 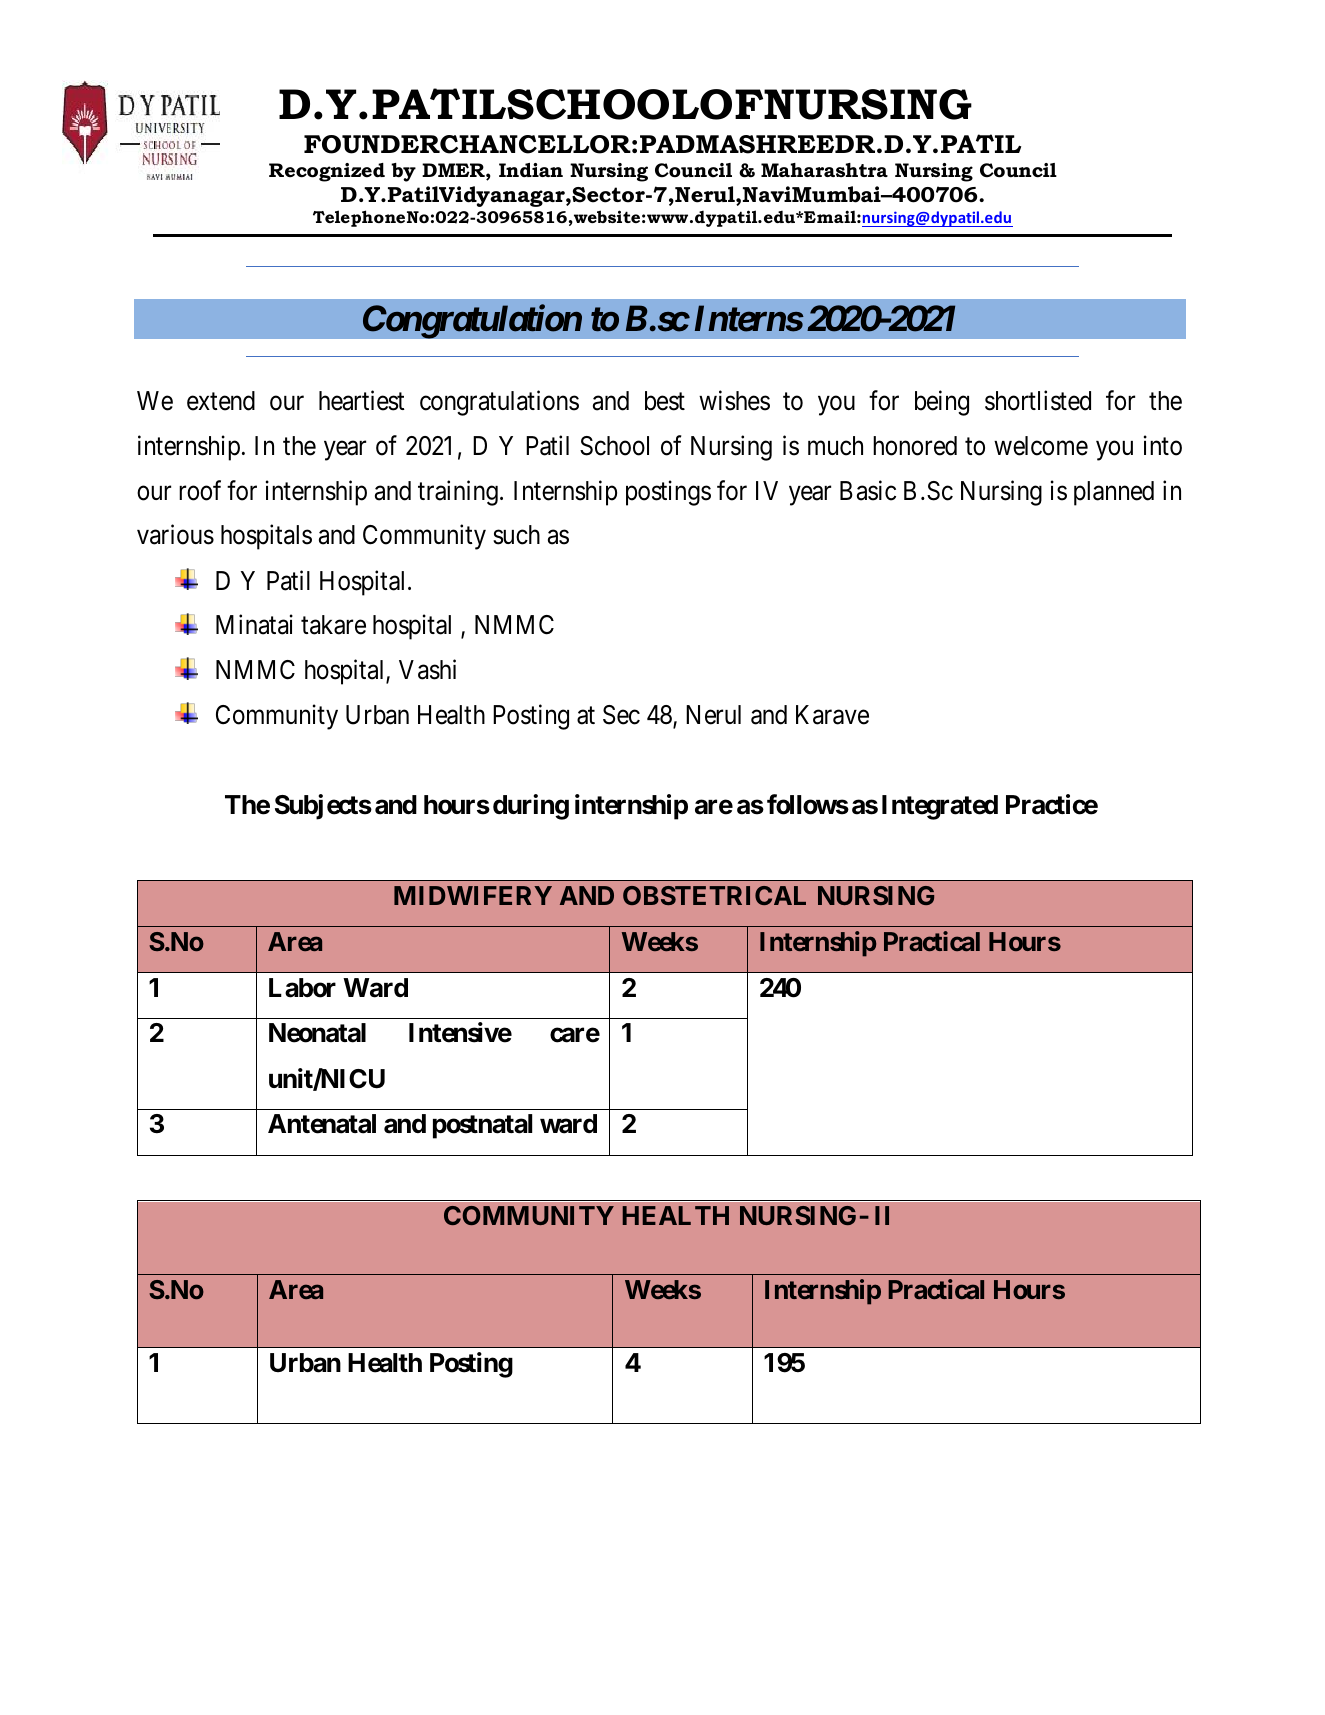 I want to click on such, so click(x=516, y=535).
